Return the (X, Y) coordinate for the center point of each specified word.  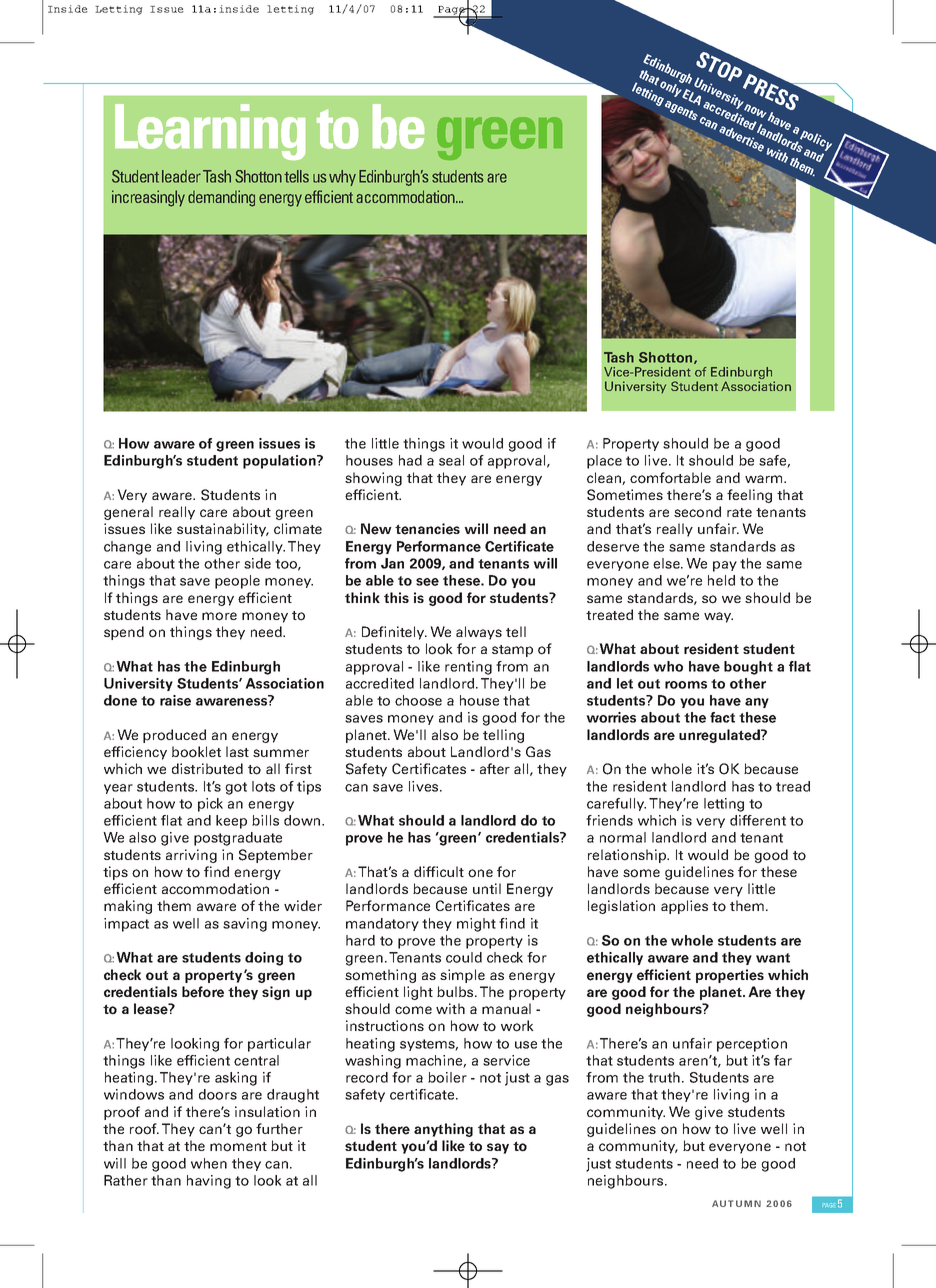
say (498, 1148)
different (758, 820)
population (280, 462)
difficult (439, 871)
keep (231, 822)
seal (451, 460)
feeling (749, 496)
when (209, 1163)
